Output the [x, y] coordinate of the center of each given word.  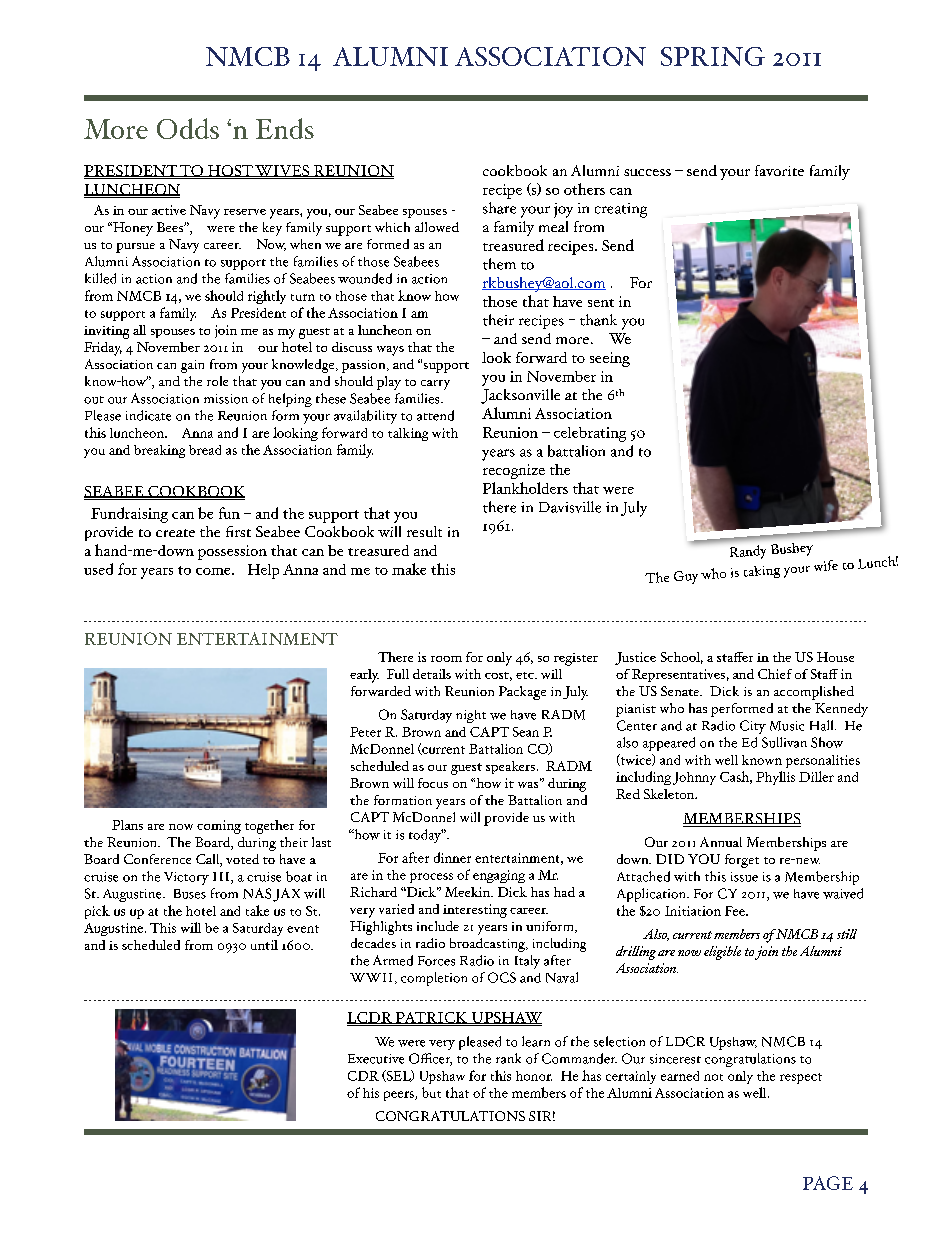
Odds [188, 128]
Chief [775, 674]
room [446, 659]
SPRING [713, 56]
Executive [376, 1059]
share [499, 208]
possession [232, 552]
